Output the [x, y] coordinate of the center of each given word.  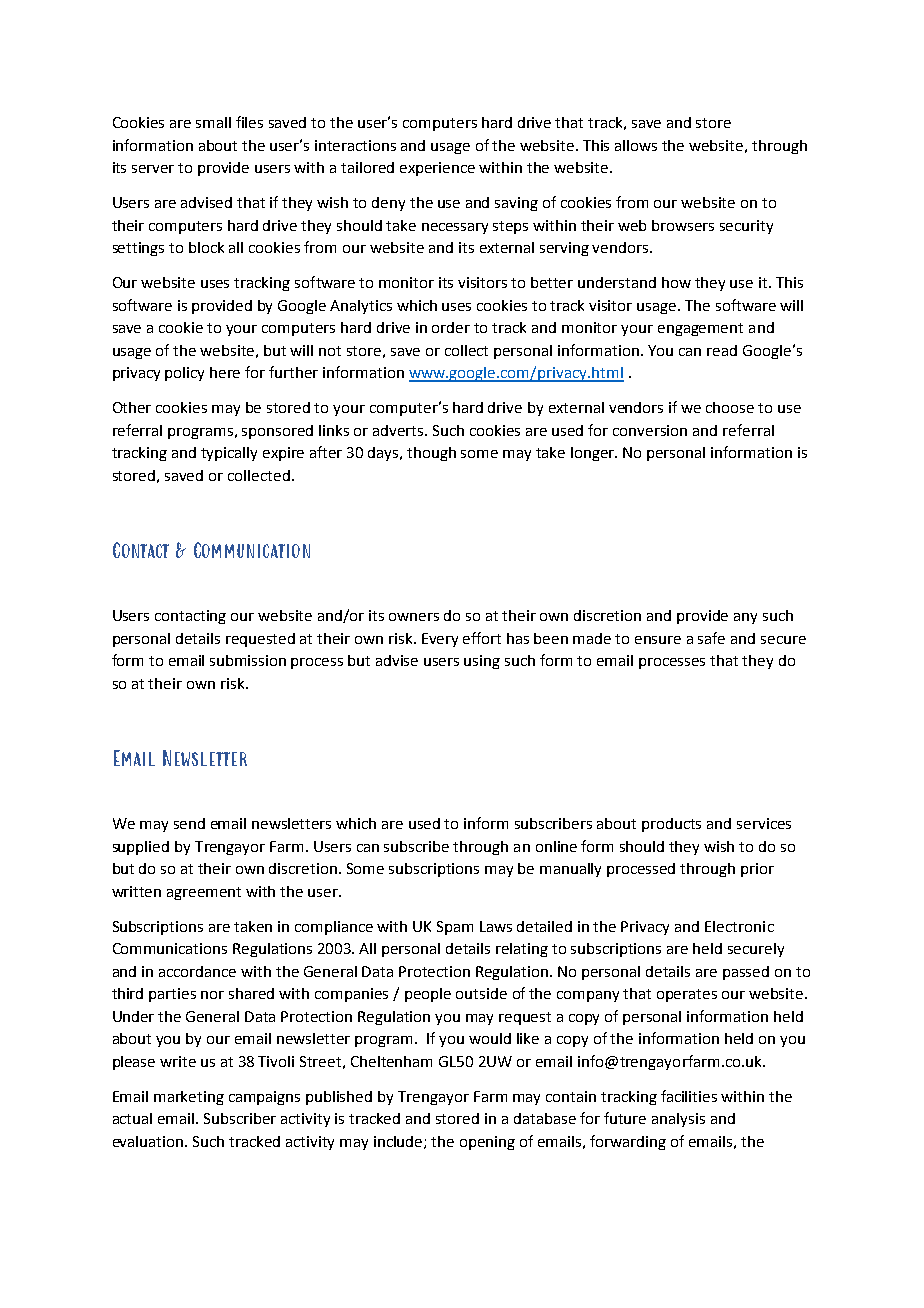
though [431, 454]
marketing [189, 1098]
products [671, 825]
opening [487, 1143]
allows [636, 145]
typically [229, 454]
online [556, 846]
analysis [678, 1120]
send [189, 823]
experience [437, 169]
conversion [650, 430]
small [213, 122]
